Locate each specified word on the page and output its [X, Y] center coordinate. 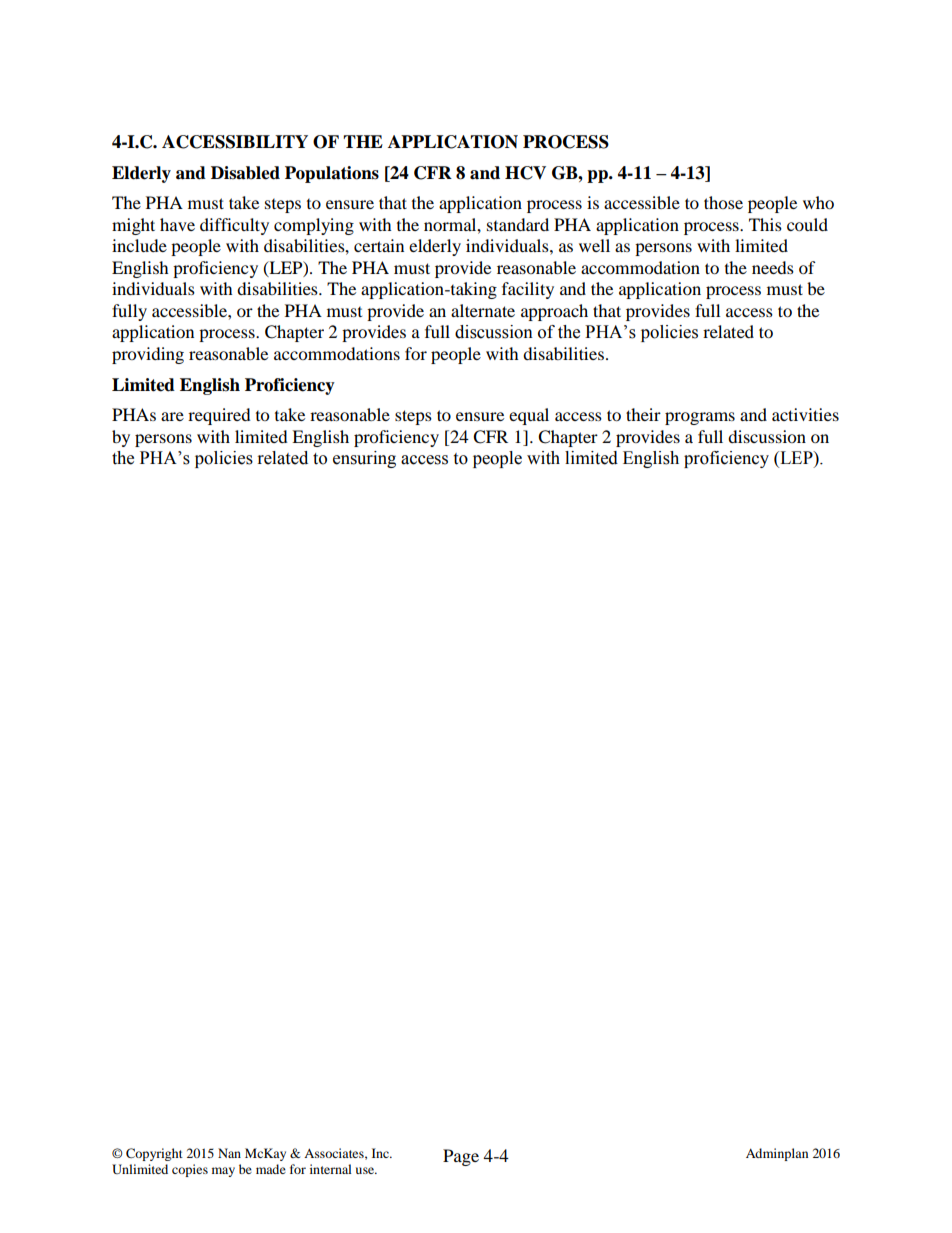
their [643, 414]
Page [461, 1157]
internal [331, 1169]
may [223, 1172]
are [172, 416]
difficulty [234, 226]
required [219, 416]
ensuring [364, 459]
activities [805, 414]
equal [529, 416]
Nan [229, 1153]
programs [700, 418]
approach [554, 312]
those [723, 202]
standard [518, 224]
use [366, 1170]
